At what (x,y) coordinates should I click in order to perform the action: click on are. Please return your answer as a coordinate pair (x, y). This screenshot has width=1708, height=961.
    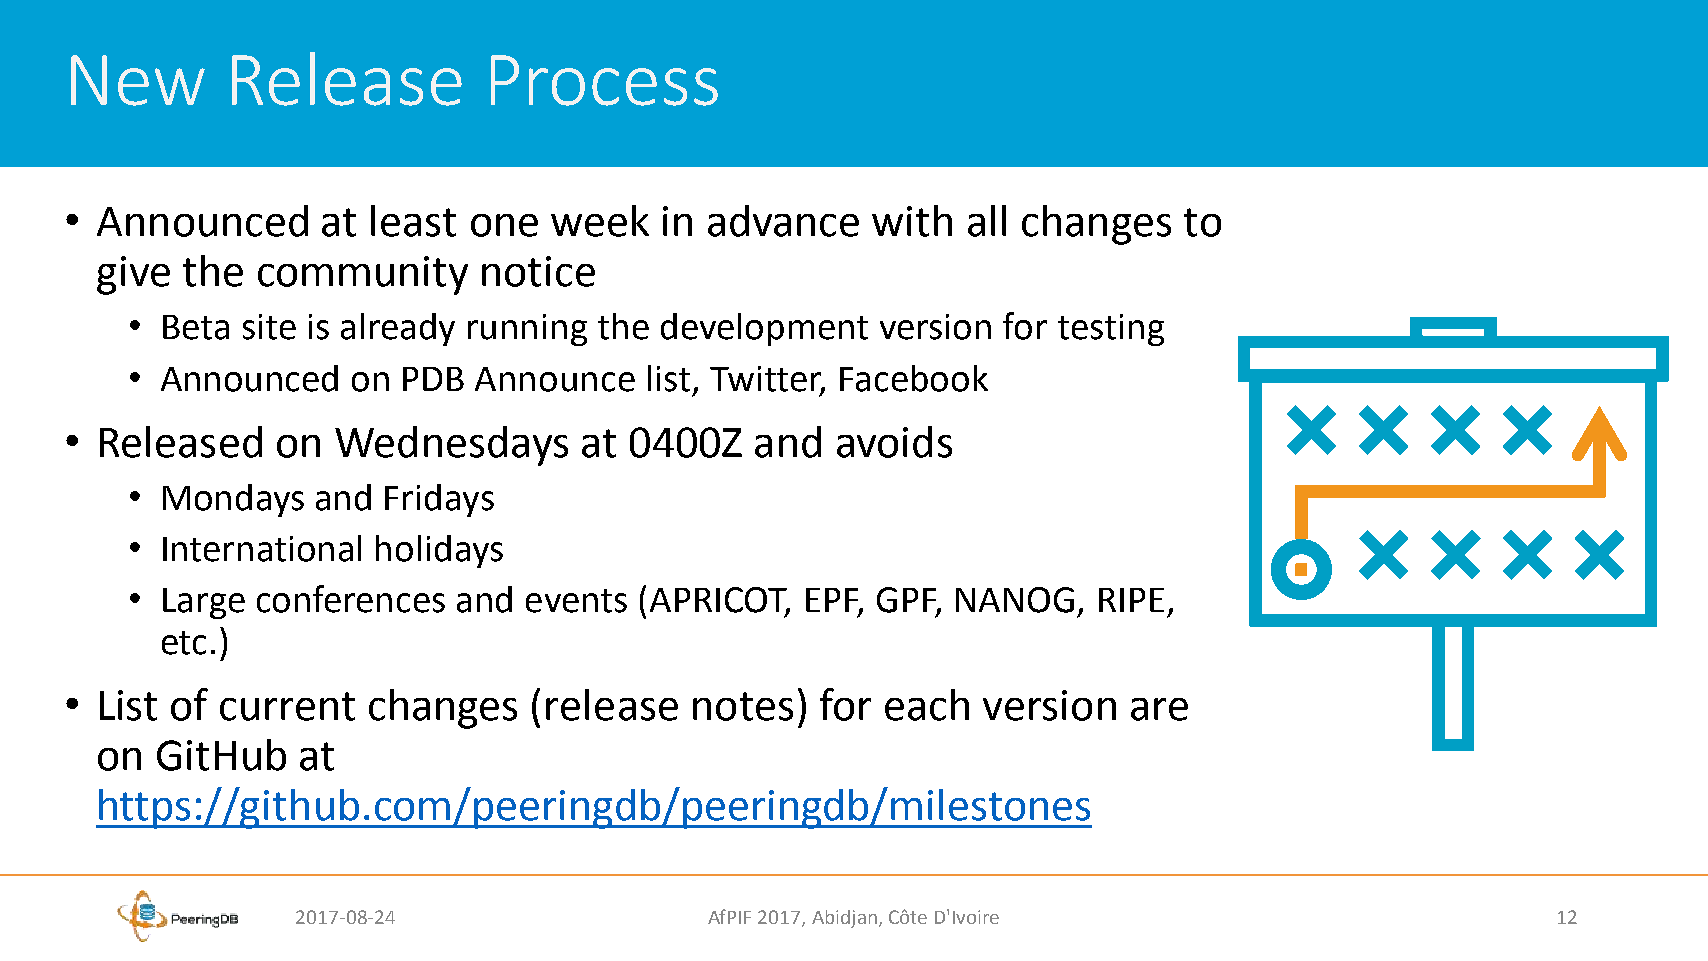
    Looking at the image, I should click on (1159, 709).
